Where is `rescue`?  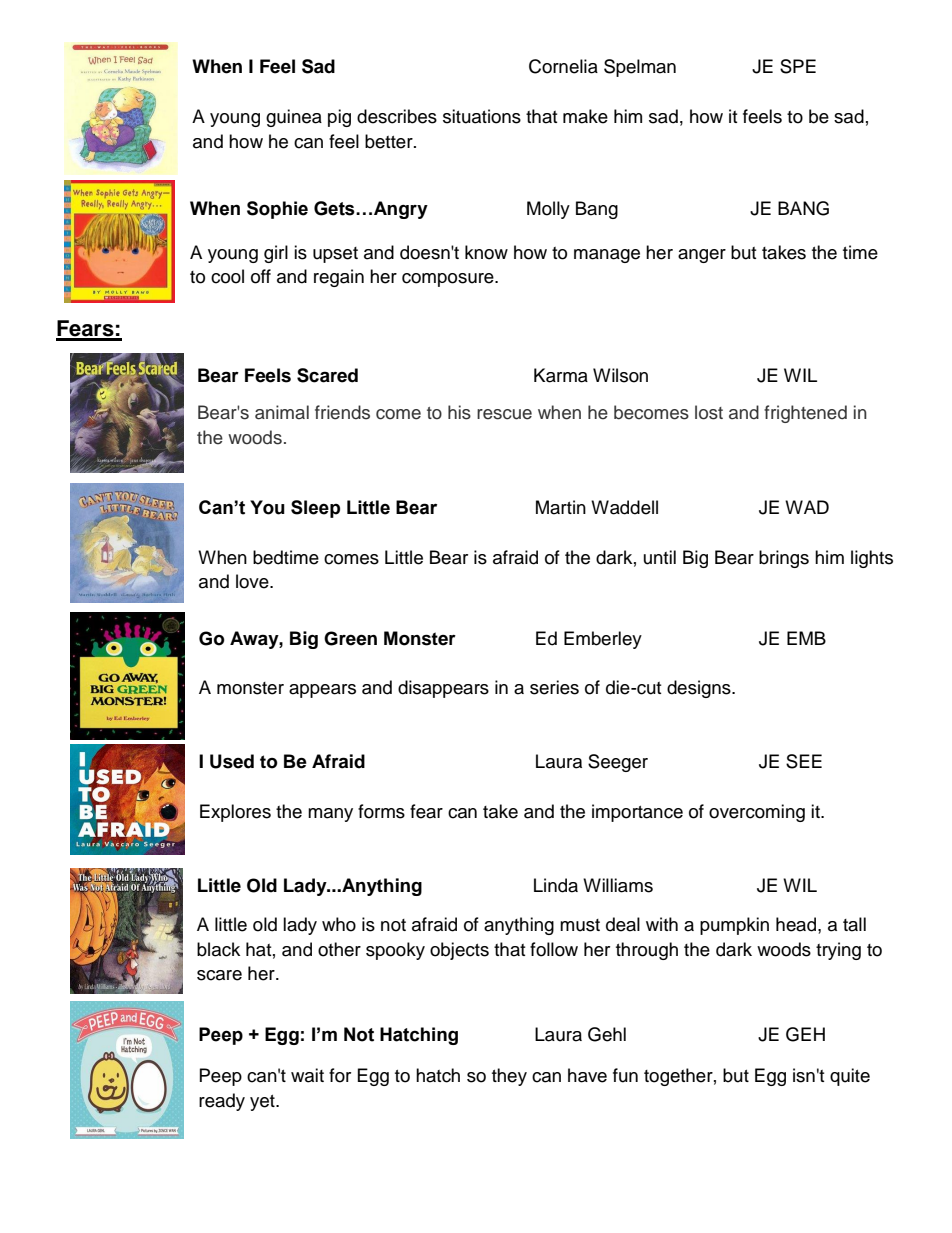
rescue is located at coordinates (504, 414).
